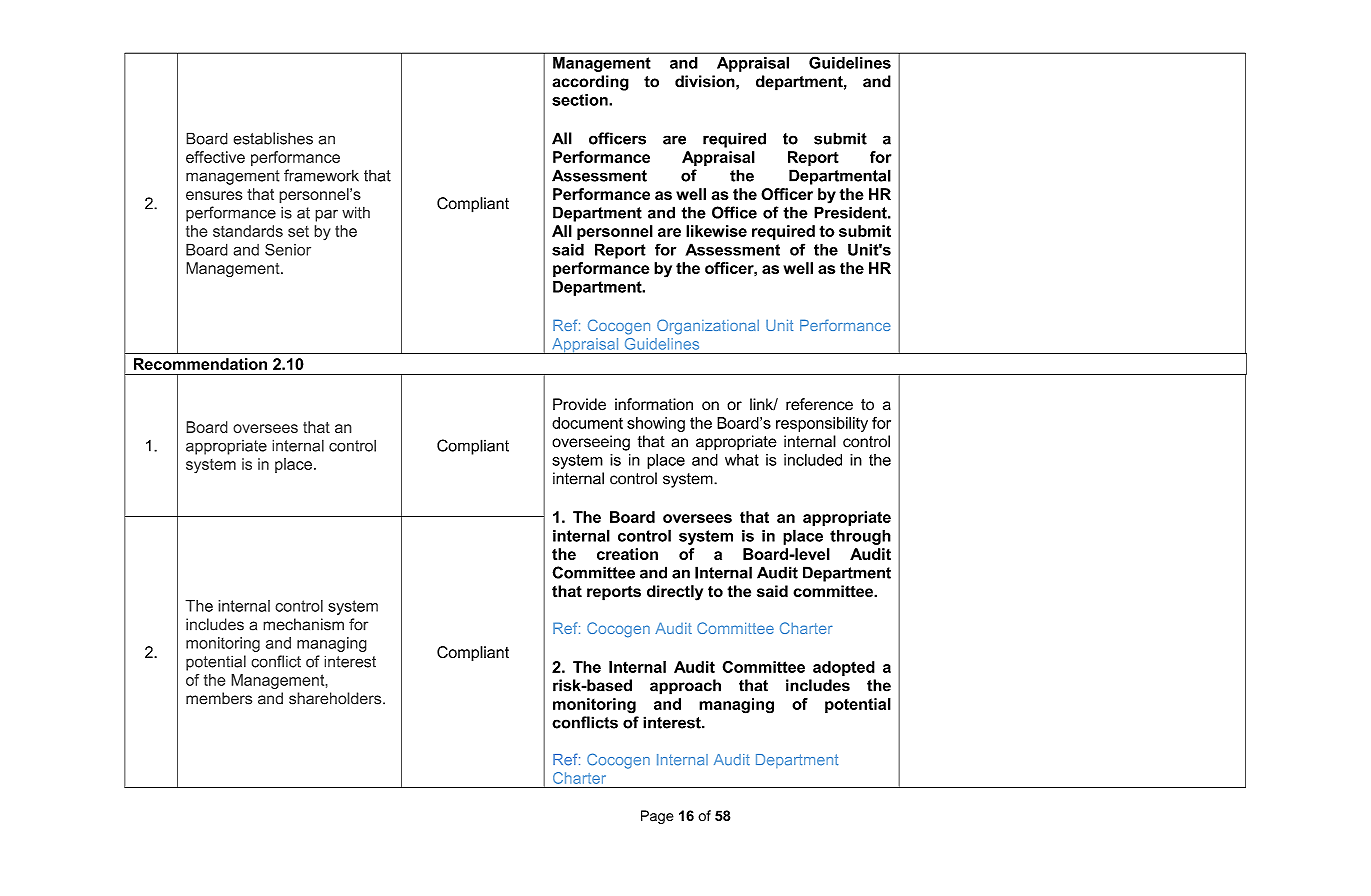 This screenshot has width=1371, height=896. What do you see at coordinates (813, 460) in the screenshot?
I see `included` at bounding box center [813, 460].
